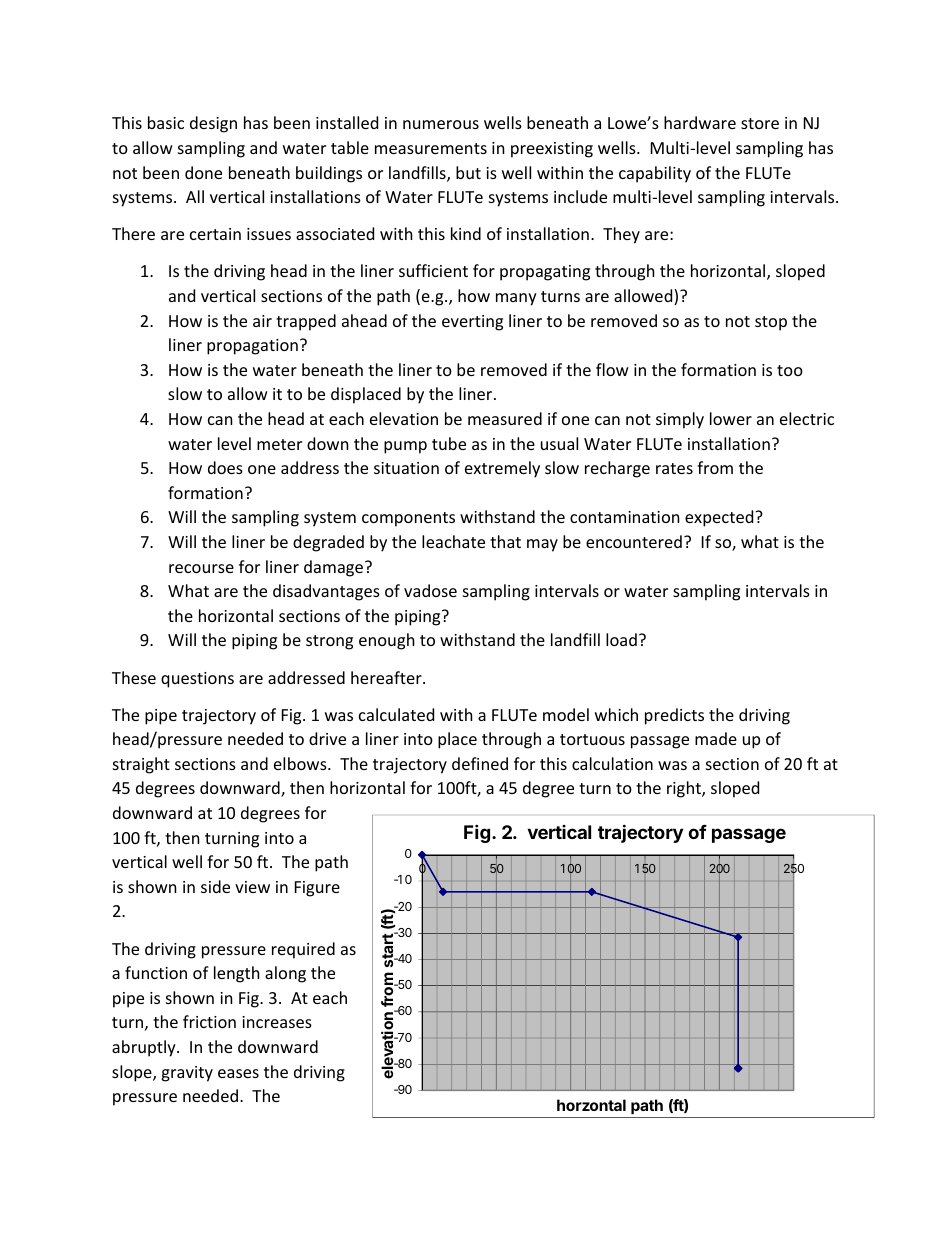 The image size is (952, 1233). What do you see at coordinates (141, 765) in the page?
I see `straight` at bounding box center [141, 765].
